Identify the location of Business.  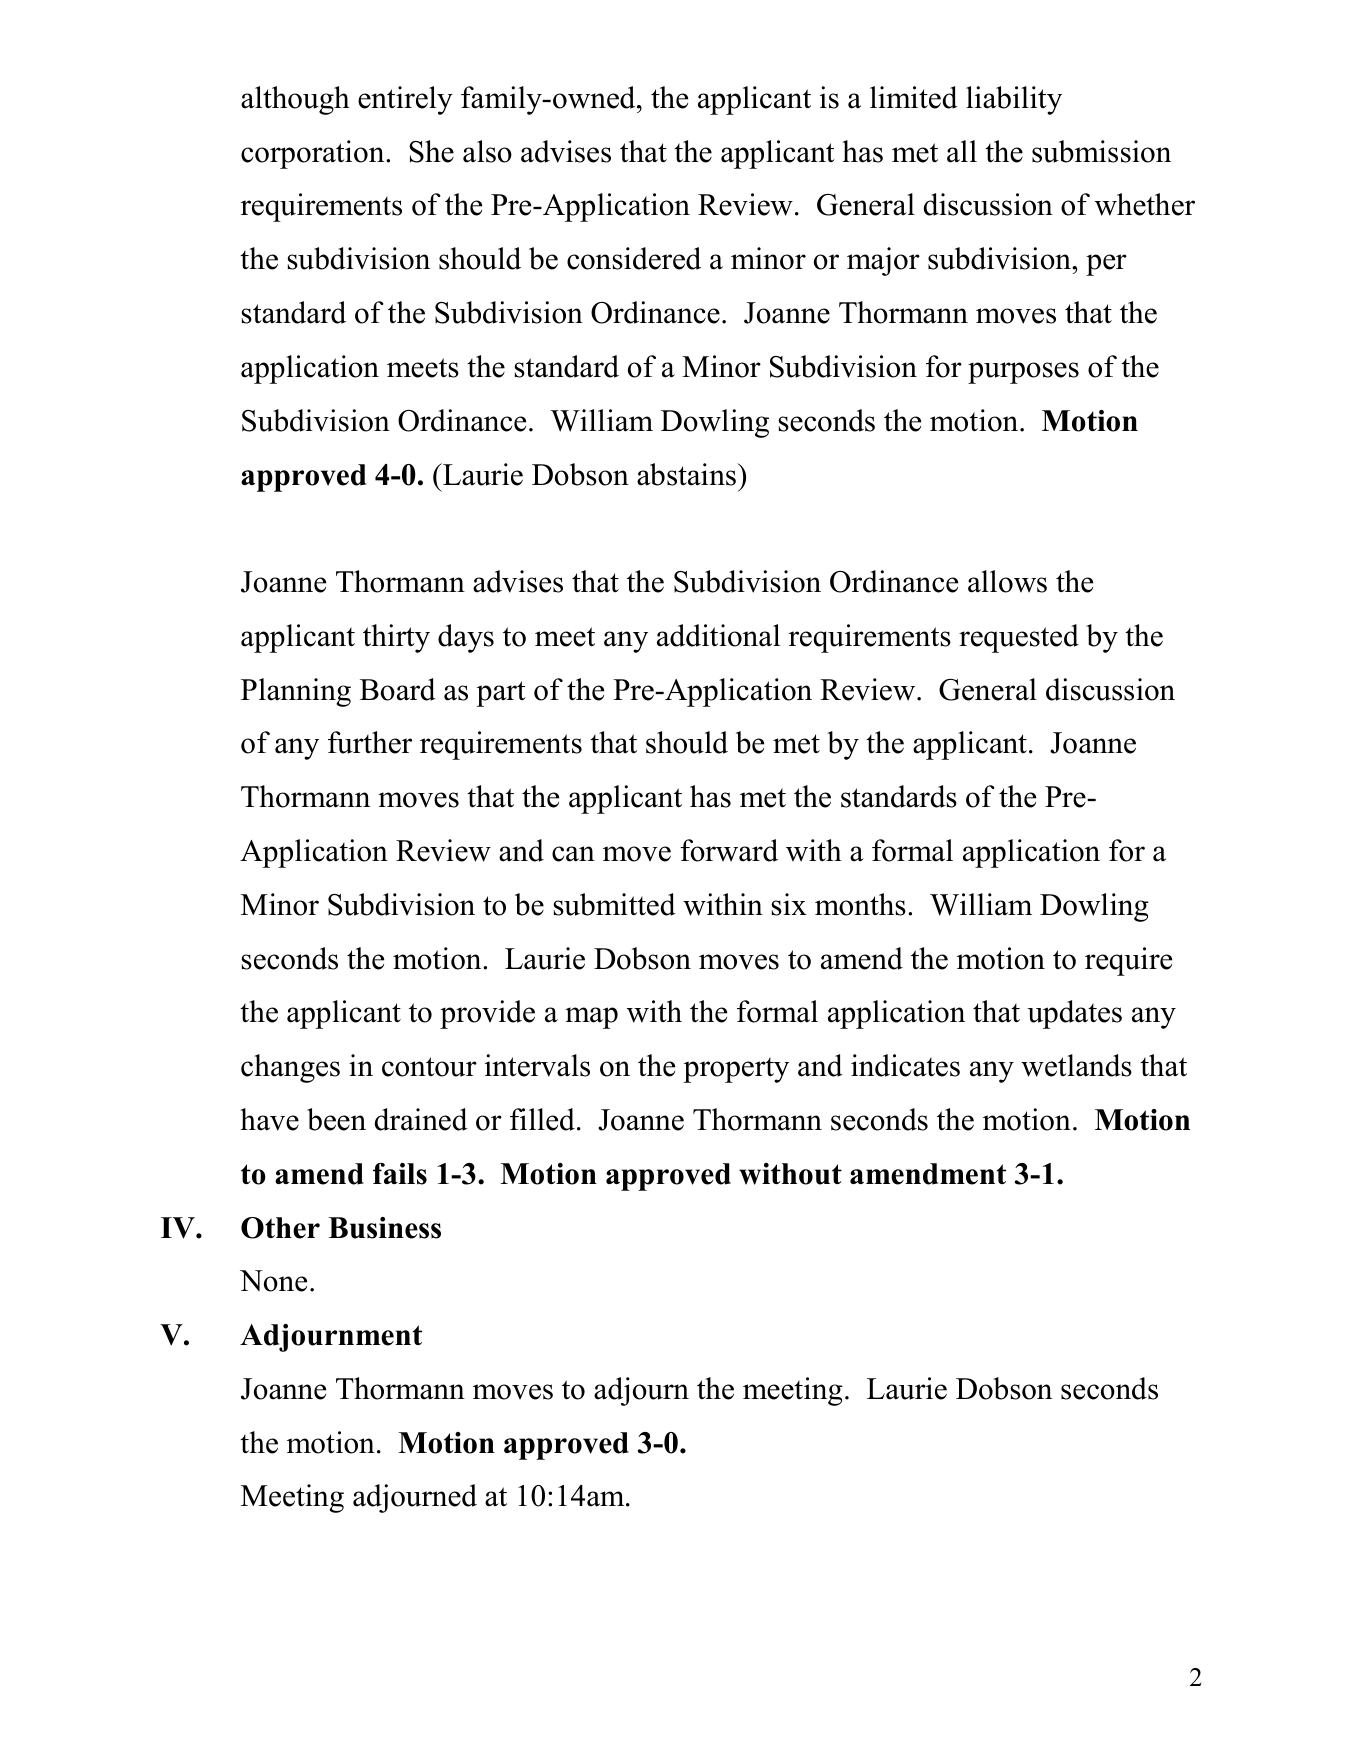
(384, 1228).
